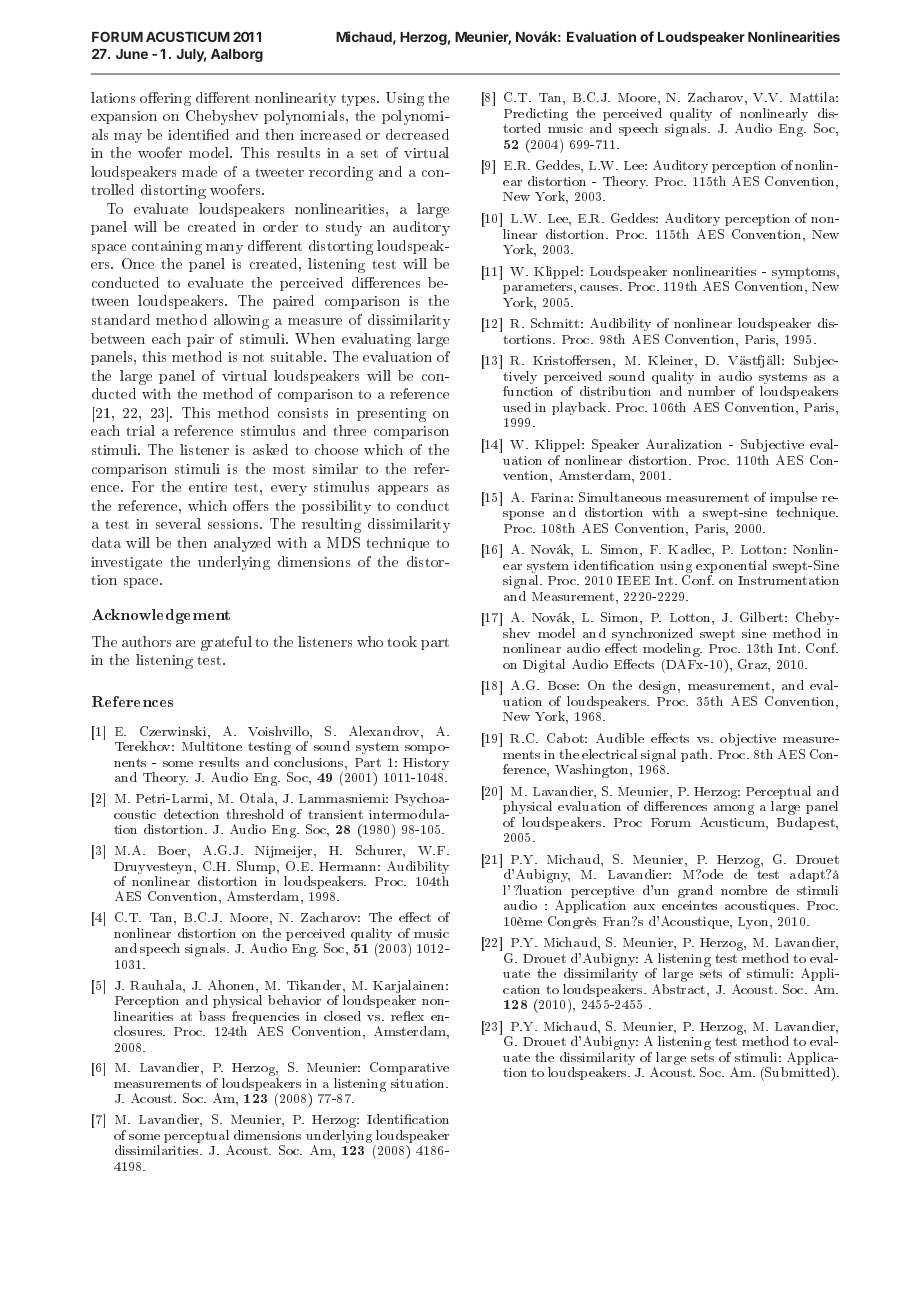  What do you see at coordinates (344, 228) in the document?
I see `study` at bounding box center [344, 228].
